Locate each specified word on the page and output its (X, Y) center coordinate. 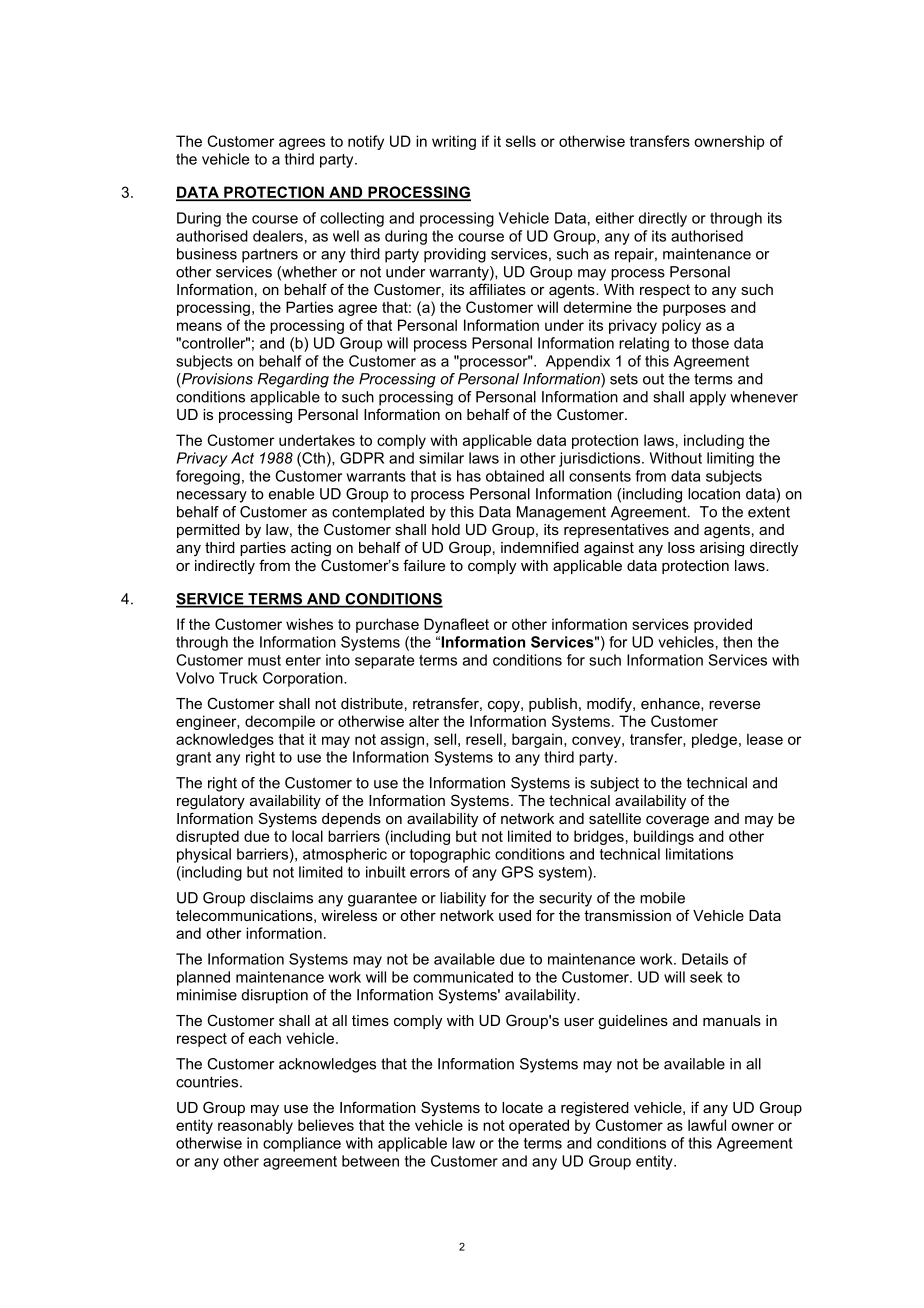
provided (723, 625)
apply (708, 398)
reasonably (255, 1126)
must (264, 660)
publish (553, 705)
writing (454, 142)
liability (463, 899)
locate (522, 1107)
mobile (662, 898)
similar (441, 458)
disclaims (281, 898)
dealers (278, 236)
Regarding (293, 380)
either (615, 218)
